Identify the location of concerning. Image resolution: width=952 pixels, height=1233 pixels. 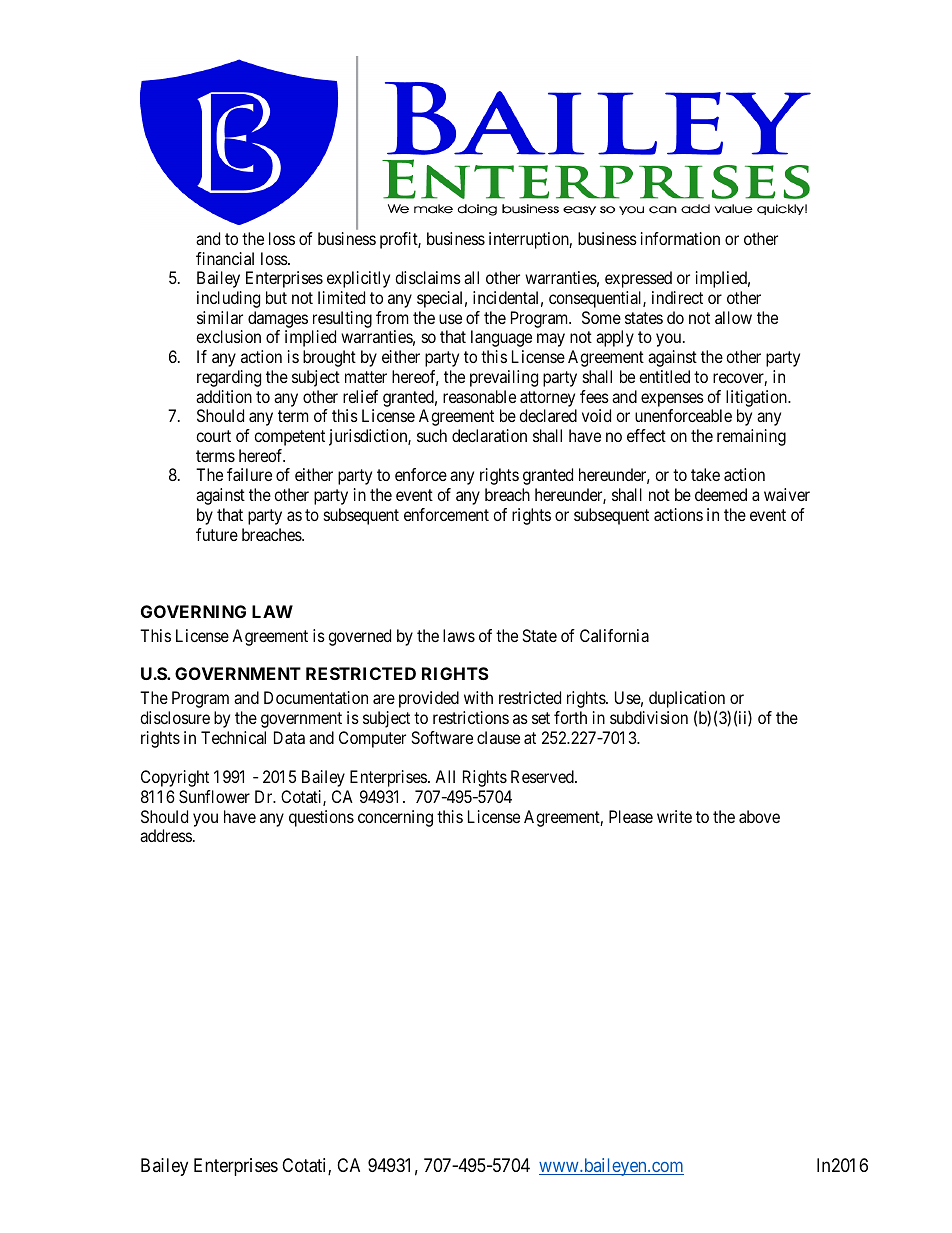
(395, 818).
